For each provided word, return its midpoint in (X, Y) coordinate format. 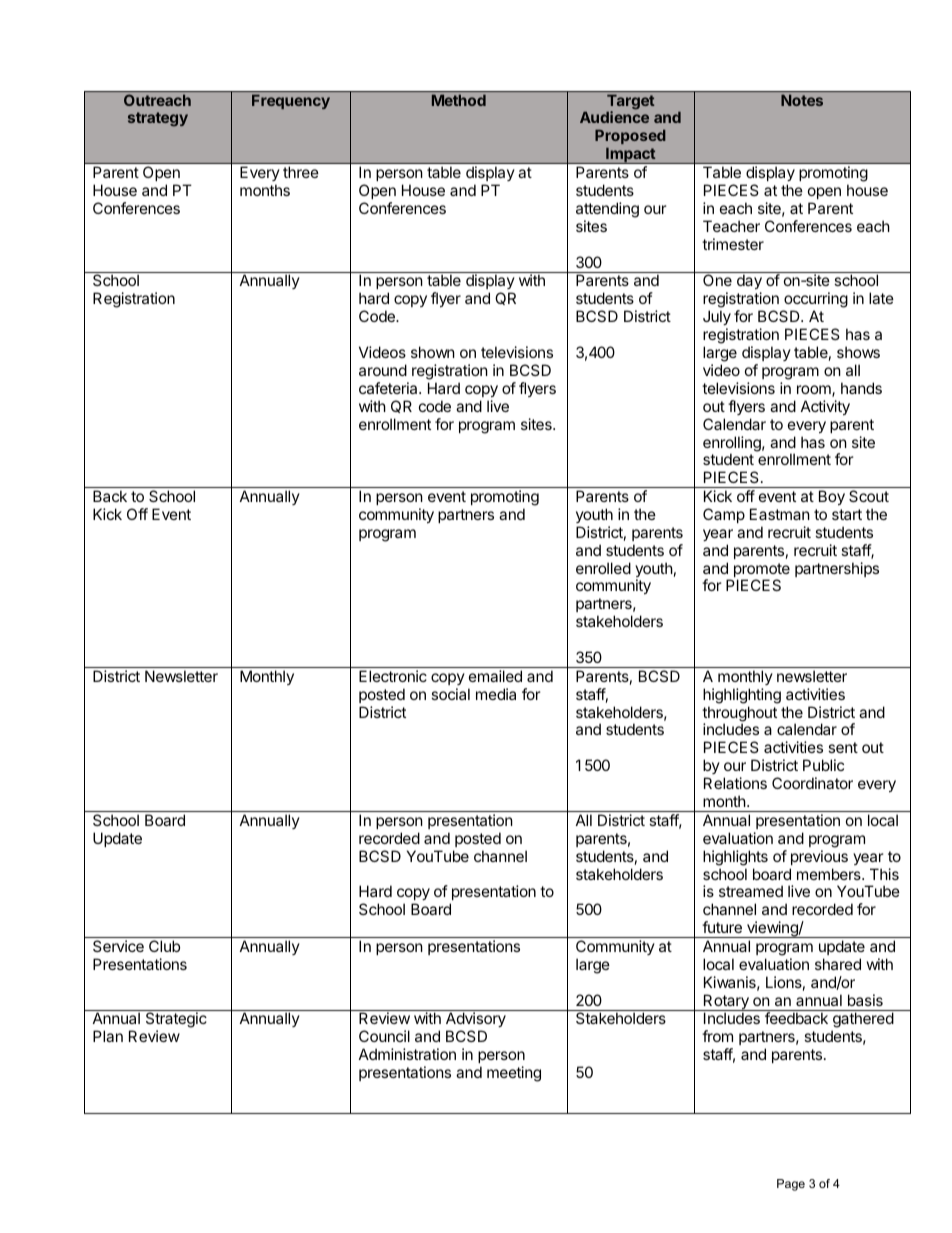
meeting (514, 1074)
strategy (158, 119)
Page (791, 1185)
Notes (802, 100)
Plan (108, 1036)
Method (459, 100)
